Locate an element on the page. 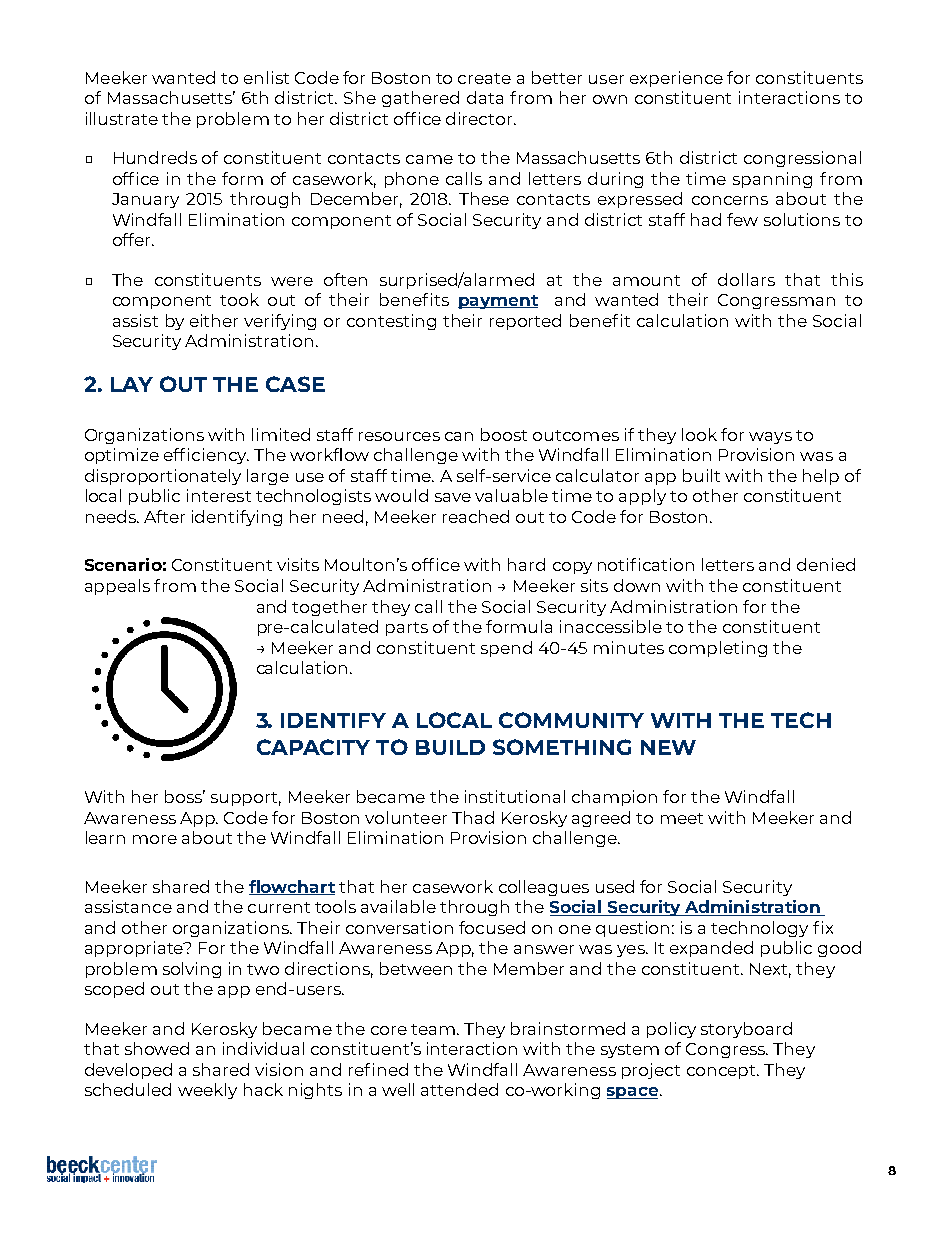 The width and height of the page is (952, 1233). hard is located at coordinates (526, 564).
